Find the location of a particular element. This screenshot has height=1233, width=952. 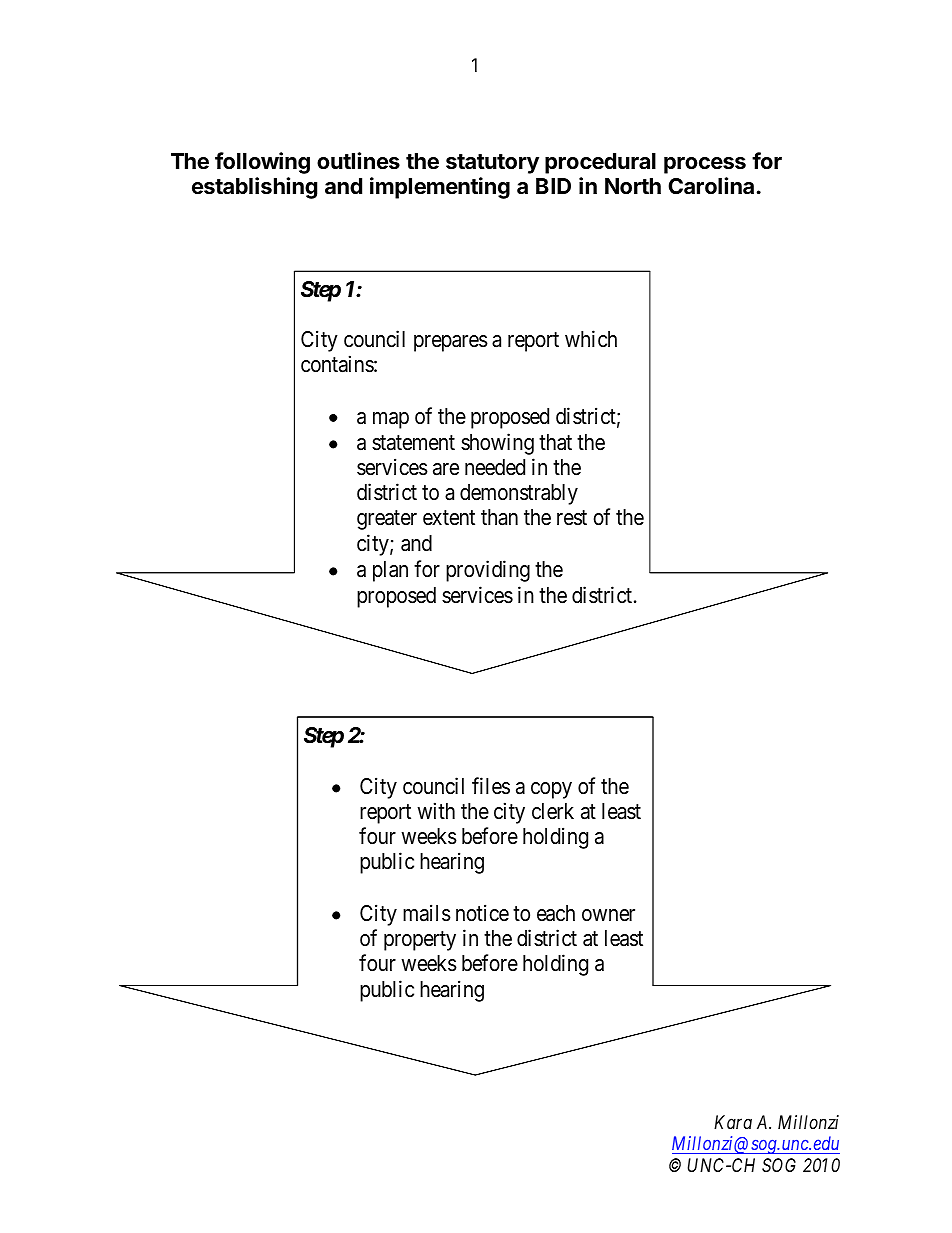

greater is located at coordinates (387, 520).
